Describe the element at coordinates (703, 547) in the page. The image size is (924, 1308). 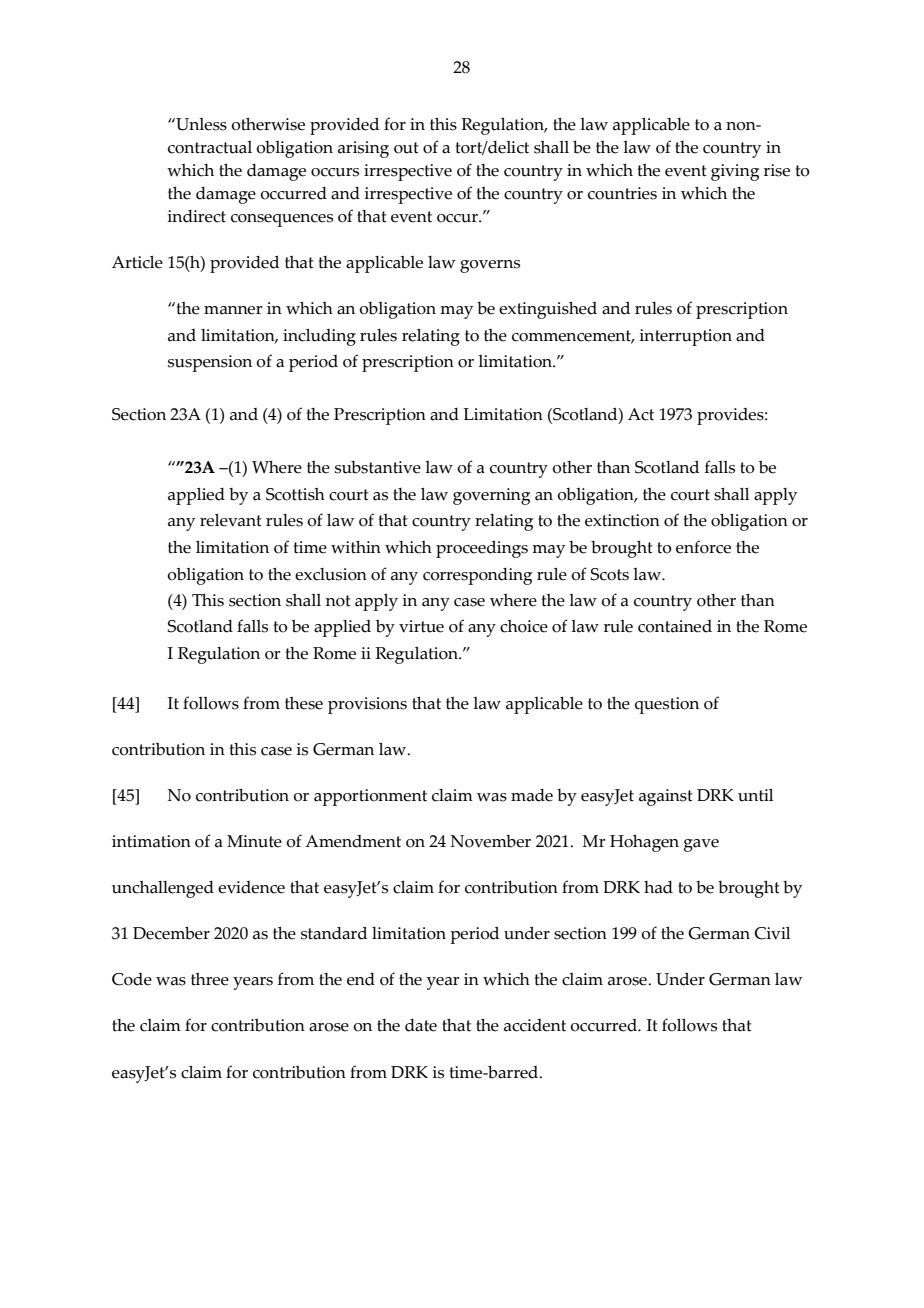
I see `enforce` at that location.
